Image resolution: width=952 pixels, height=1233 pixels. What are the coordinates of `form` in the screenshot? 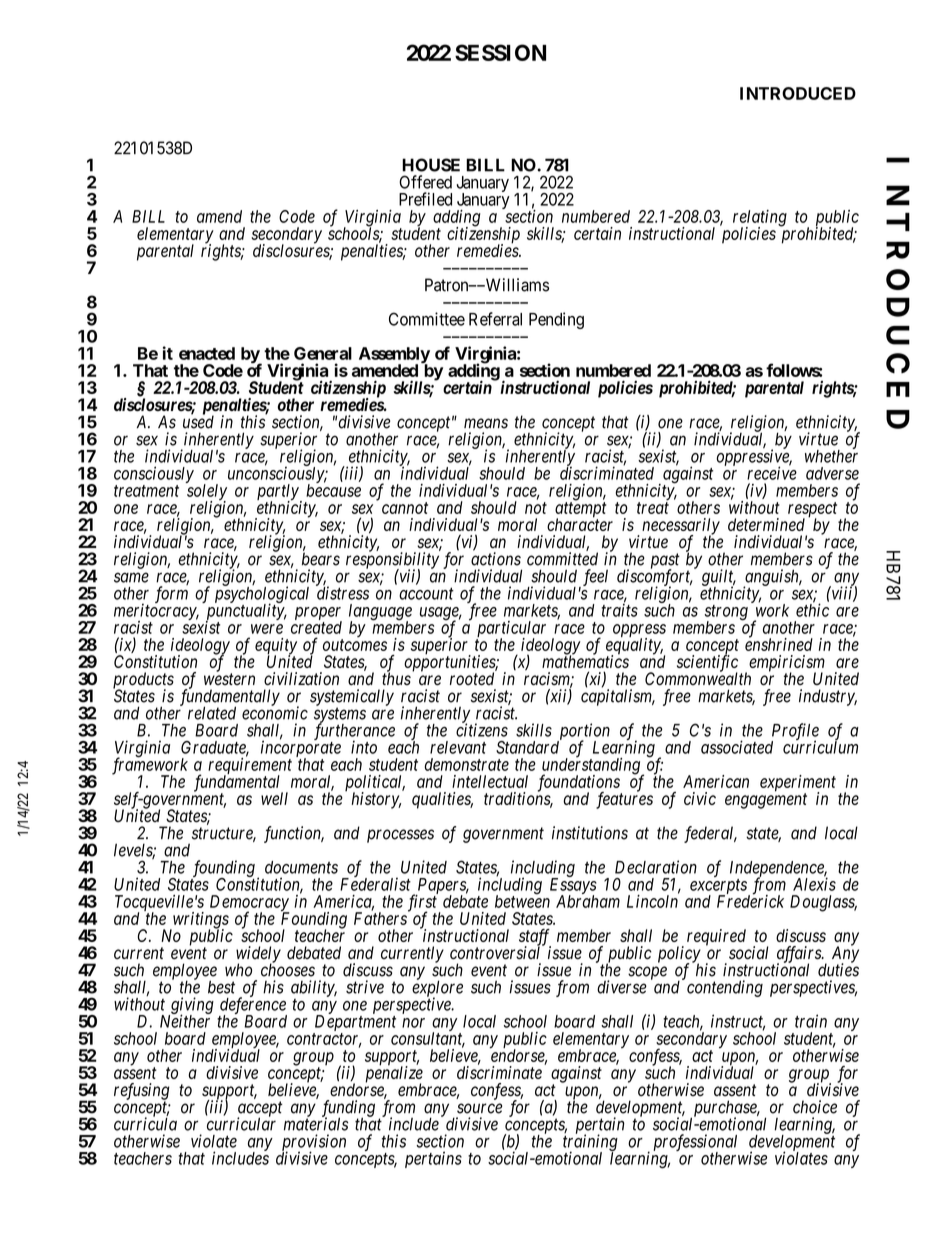 It's located at (171, 594).
